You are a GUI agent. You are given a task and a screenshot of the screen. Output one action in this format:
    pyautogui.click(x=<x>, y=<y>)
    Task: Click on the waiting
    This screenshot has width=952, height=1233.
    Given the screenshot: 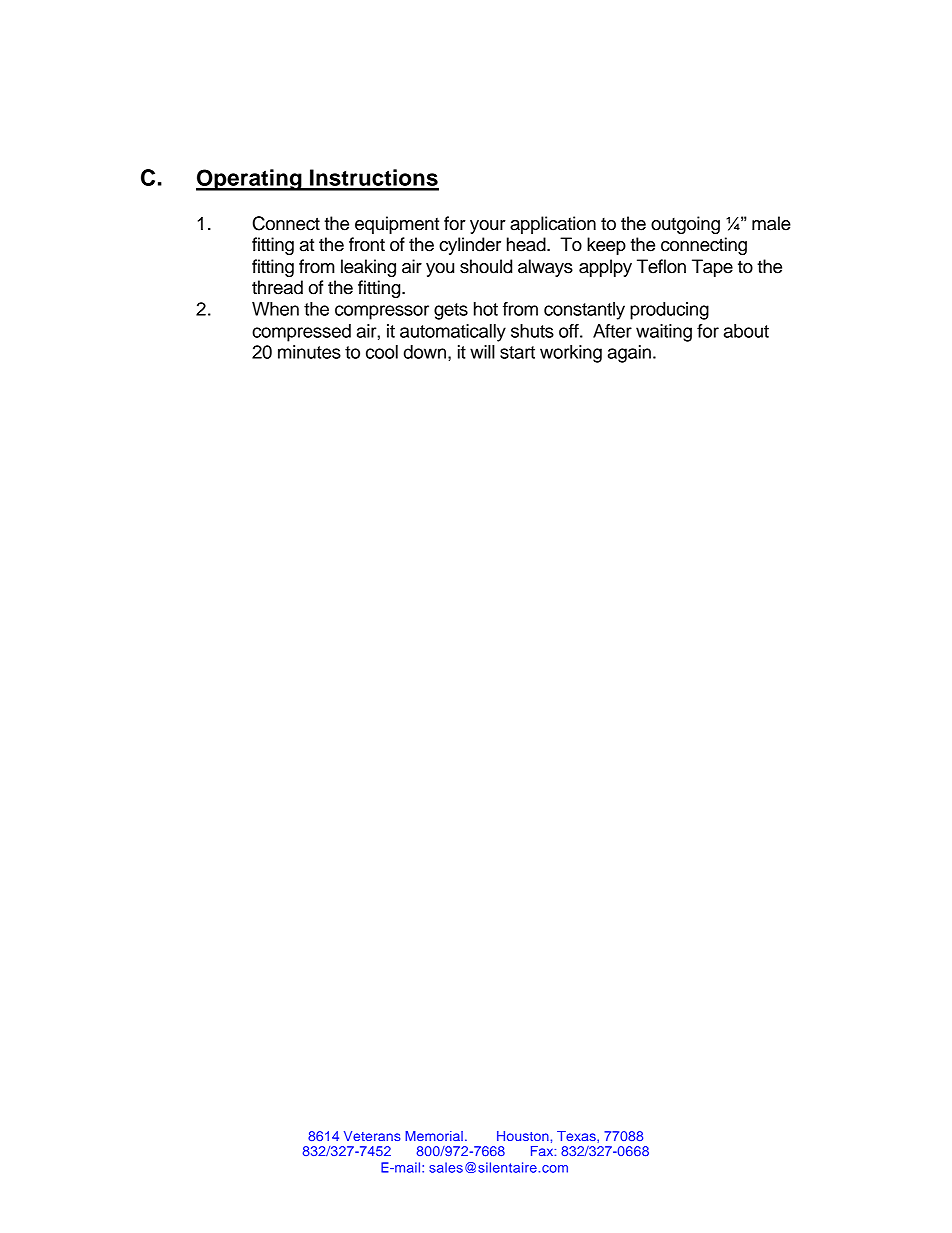 What is the action you would take?
    pyautogui.click(x=664, y=333)
